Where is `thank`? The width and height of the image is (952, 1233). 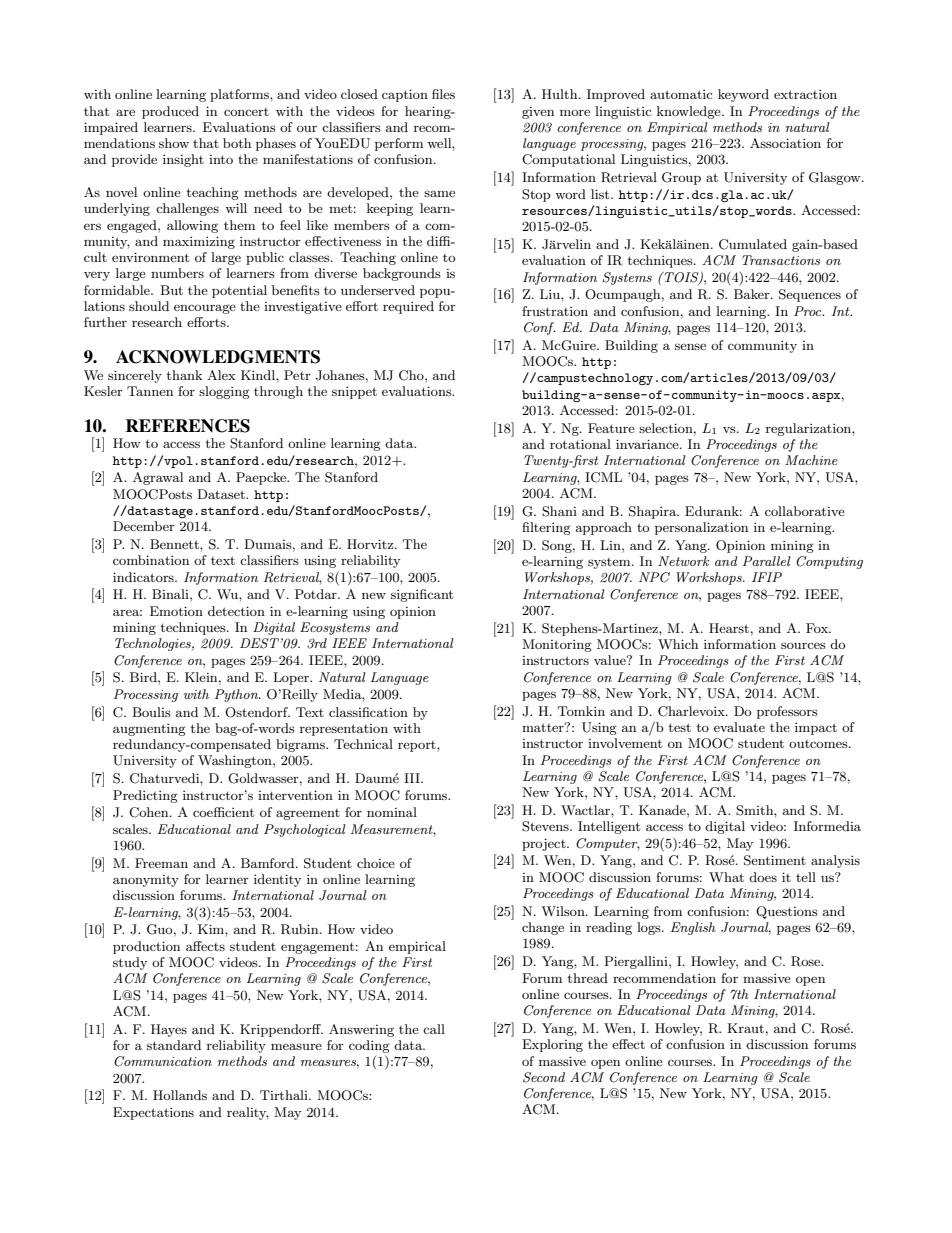 thank is located at coordinates (184, 375).
